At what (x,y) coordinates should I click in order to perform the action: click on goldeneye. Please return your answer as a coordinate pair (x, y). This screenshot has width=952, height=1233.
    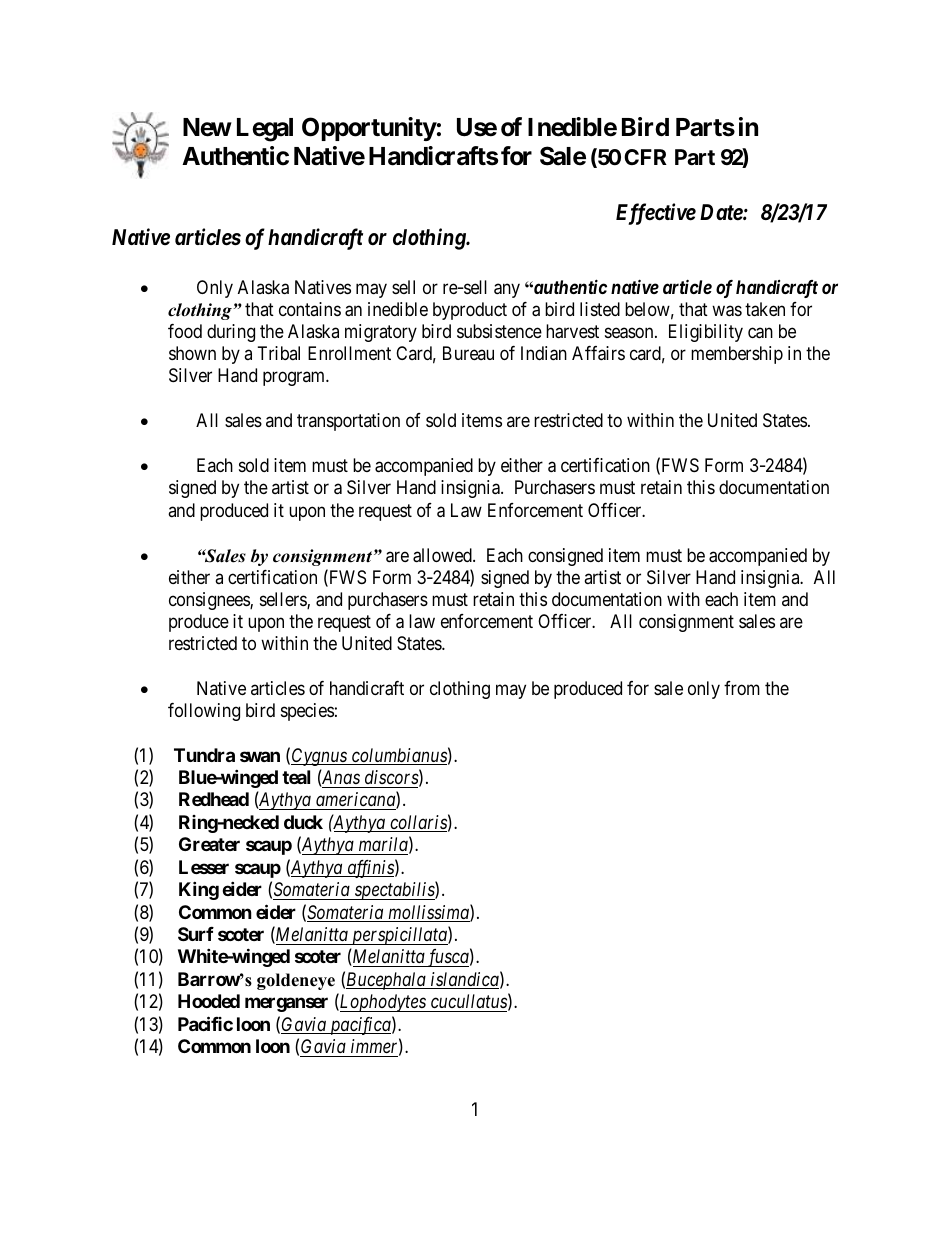
    Looking at the image, I should click on (296, 981).
